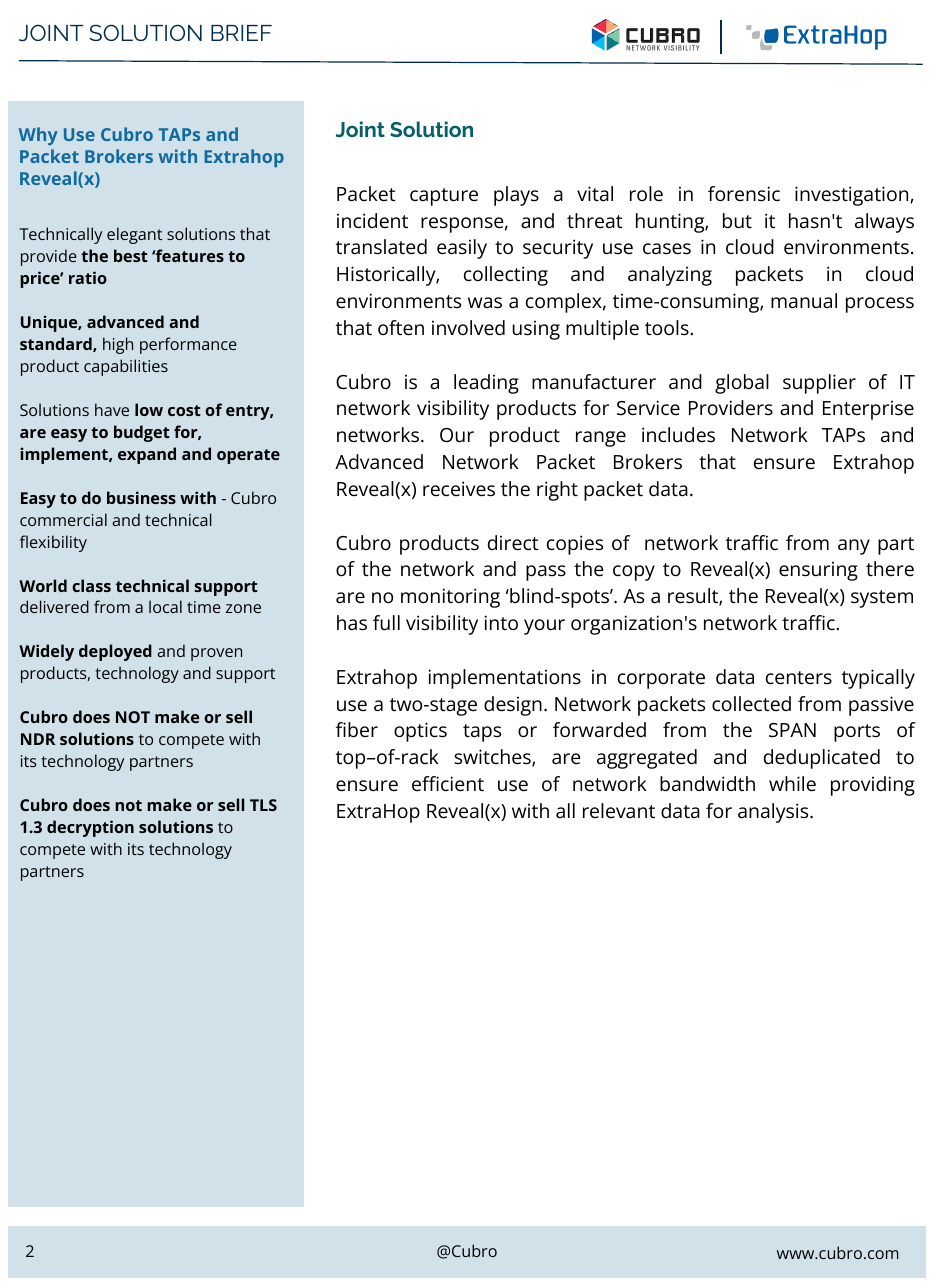 The image size is (936, 1288). What do you see at coordinates (485, 303) in the image?
I see `was` at bounding box center [485, 303].
